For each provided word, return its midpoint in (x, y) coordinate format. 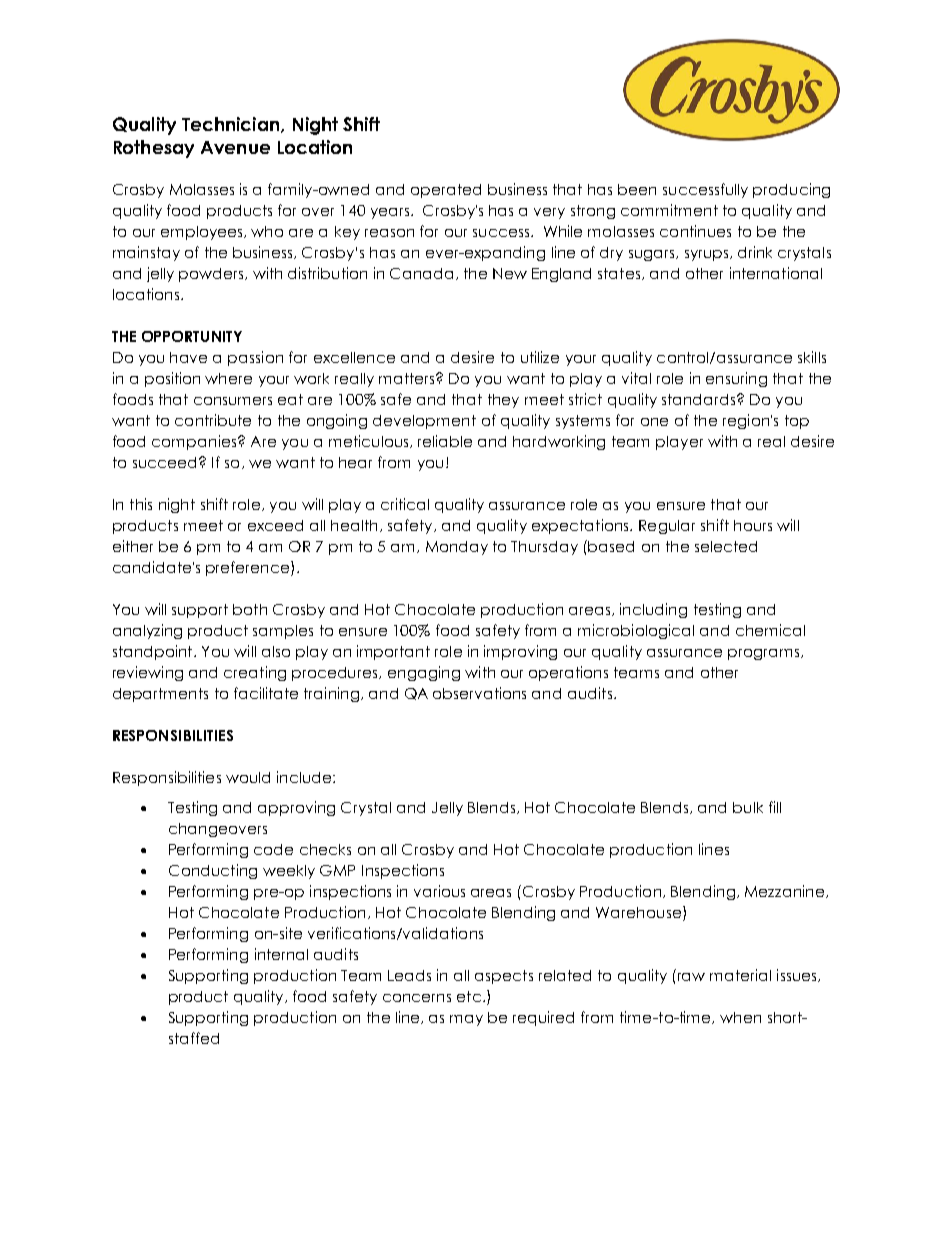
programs (763, 654)
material (740, 975)
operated (446, 191)
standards (700, 399)
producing (791, 190)
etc (469, 996)
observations (479, 693)
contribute (213, 420)
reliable (445, 441)
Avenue (235, 147)
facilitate (266, 693)
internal (281, 954)
